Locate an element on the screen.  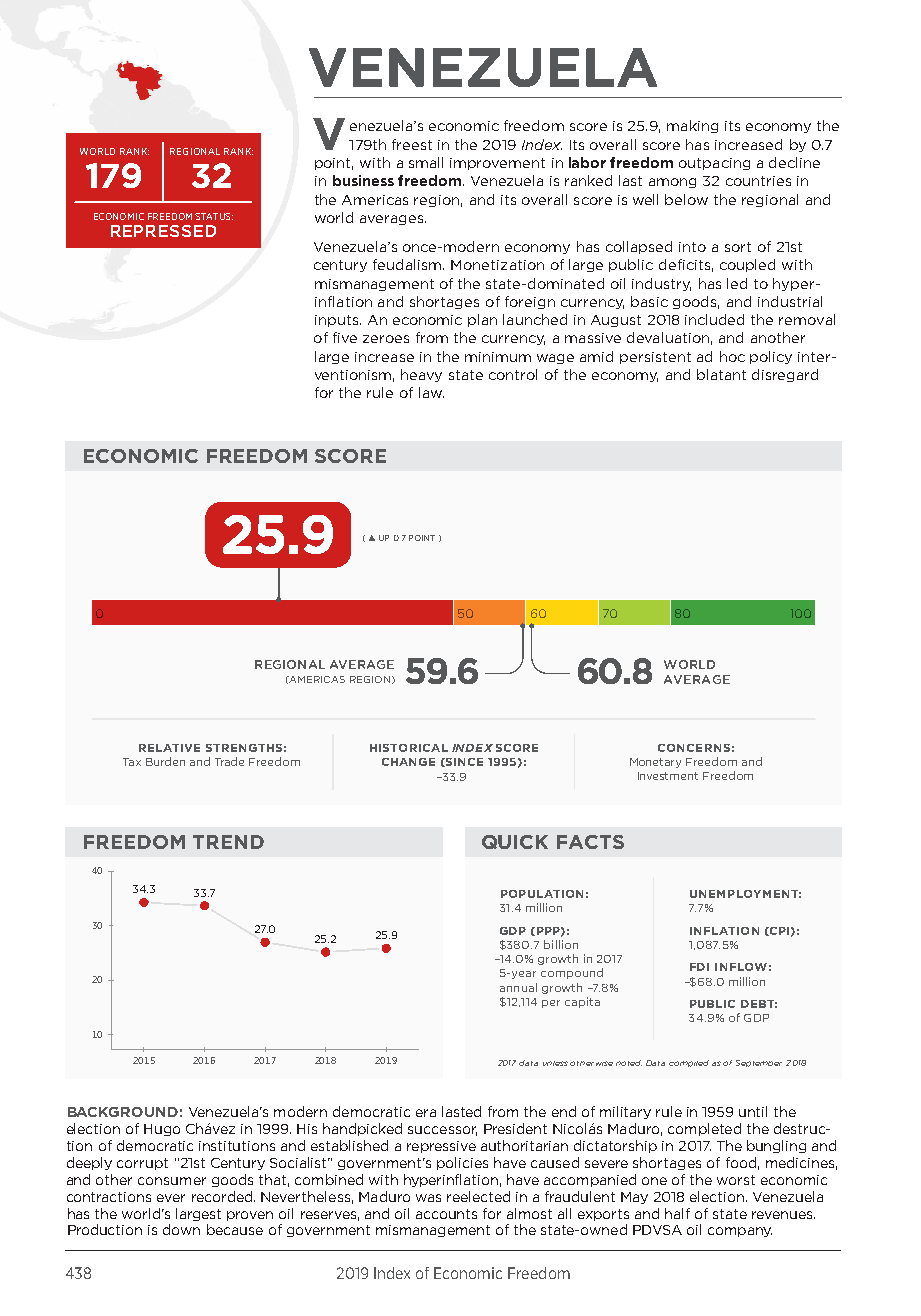
HISTORICAL is located at coordinates (409, 748).
